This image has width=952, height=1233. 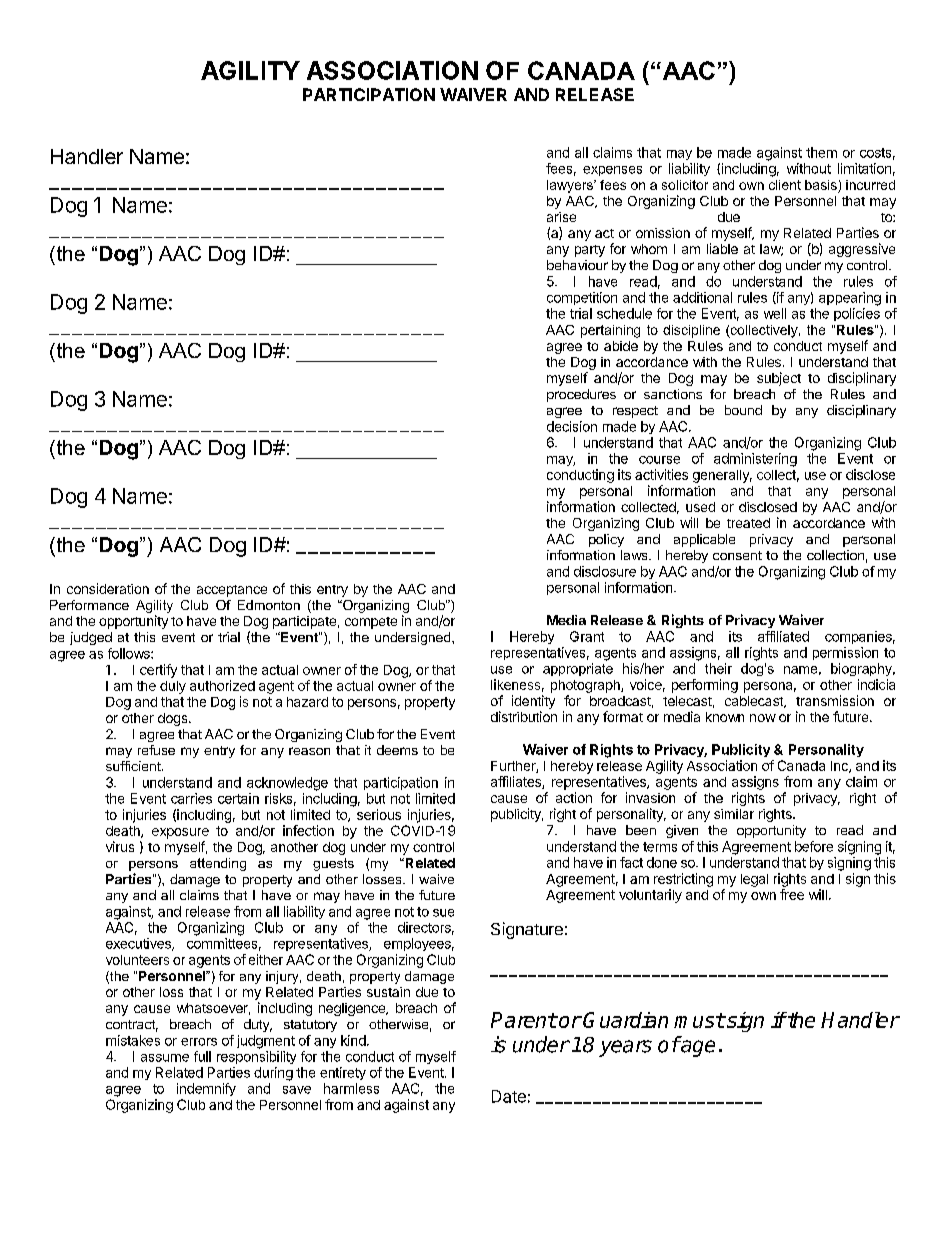 What do you see at coordinates (785, 185) in the image?
I see `client` at bounding box center [785, 185].
